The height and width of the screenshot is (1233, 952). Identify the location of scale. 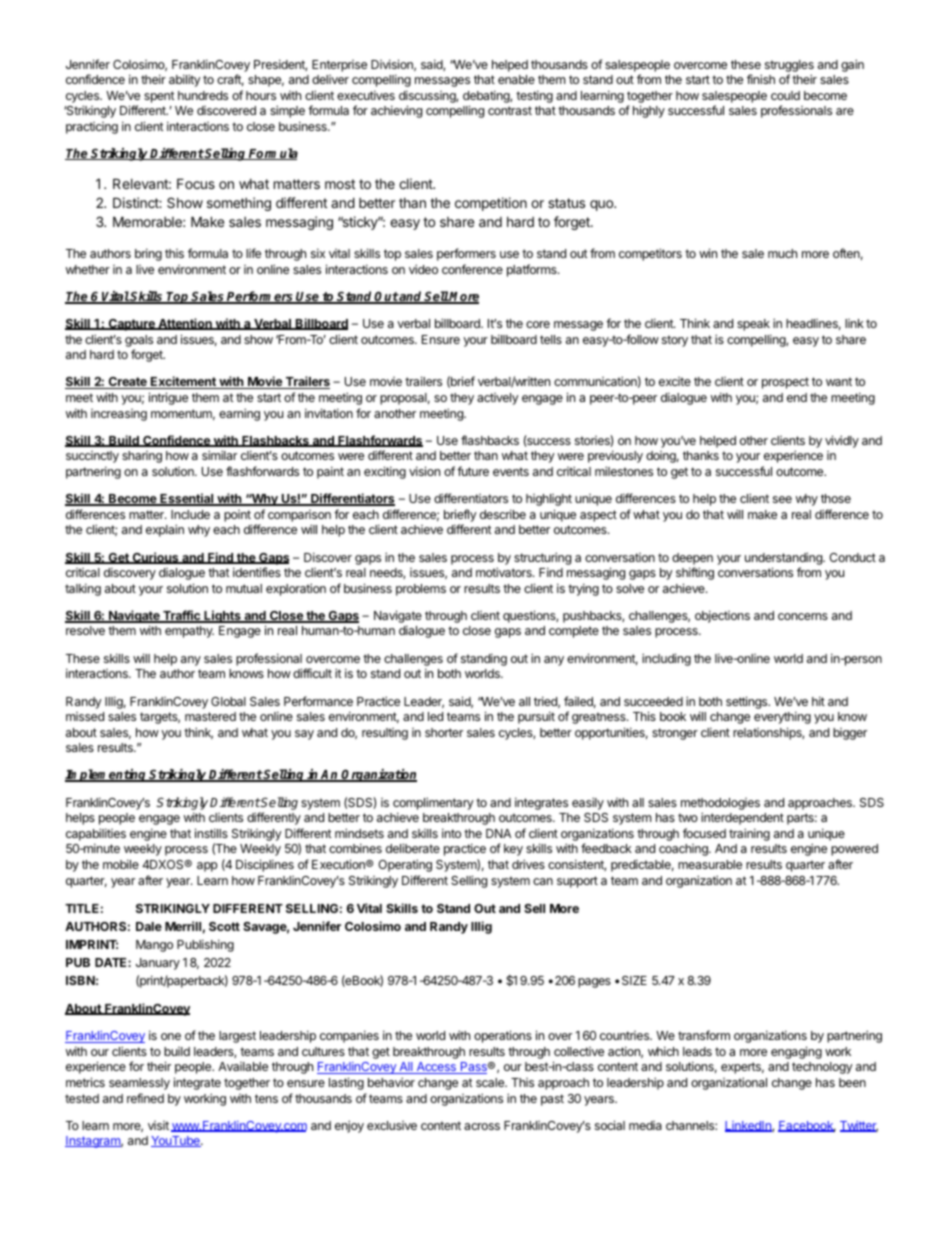
(491, 1082).
